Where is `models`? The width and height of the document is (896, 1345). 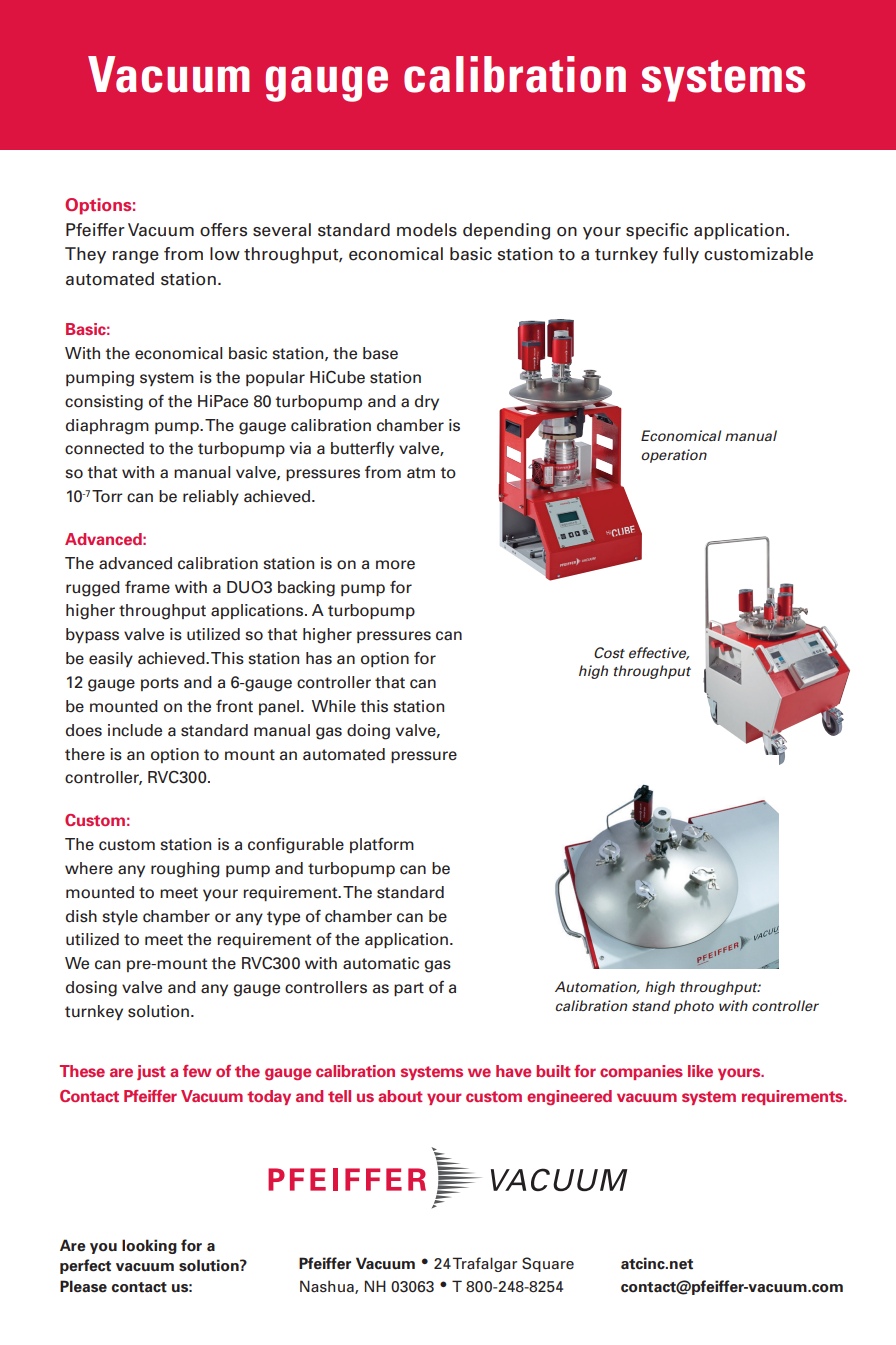
models is located at coordinates (427, 230).
